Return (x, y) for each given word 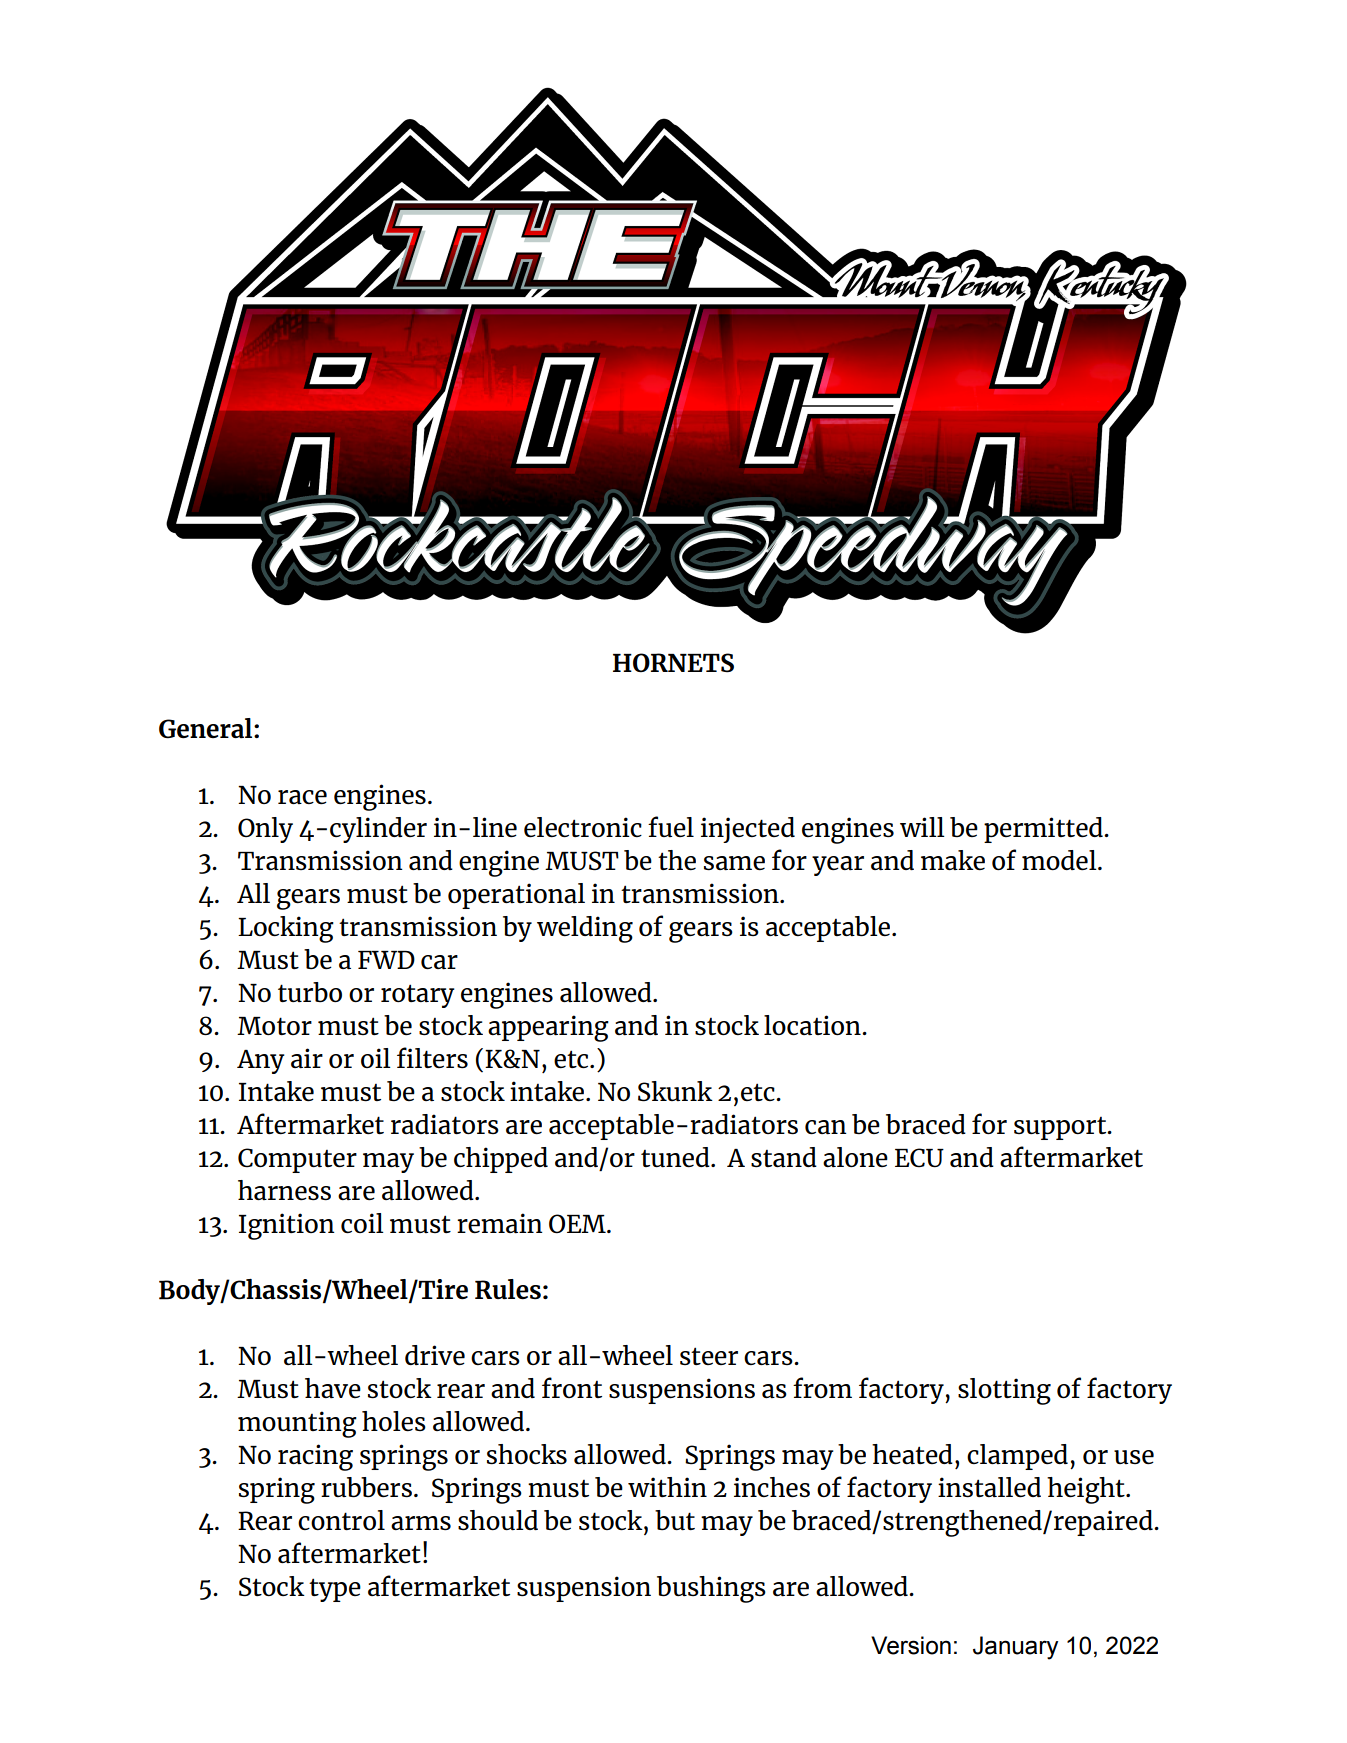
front (572, 1387)
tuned (676, 1157)
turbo (310, 992)
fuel (671, 826)
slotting (1004, 1391)
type (335, 1590)
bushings (711, 1589)
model (1060, 860)
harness (284, 1190)
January (1015, 1648)
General (207, 728)
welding (585, 929)
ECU (919, 1158)
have (333, 1388)
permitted (1044, 830)
